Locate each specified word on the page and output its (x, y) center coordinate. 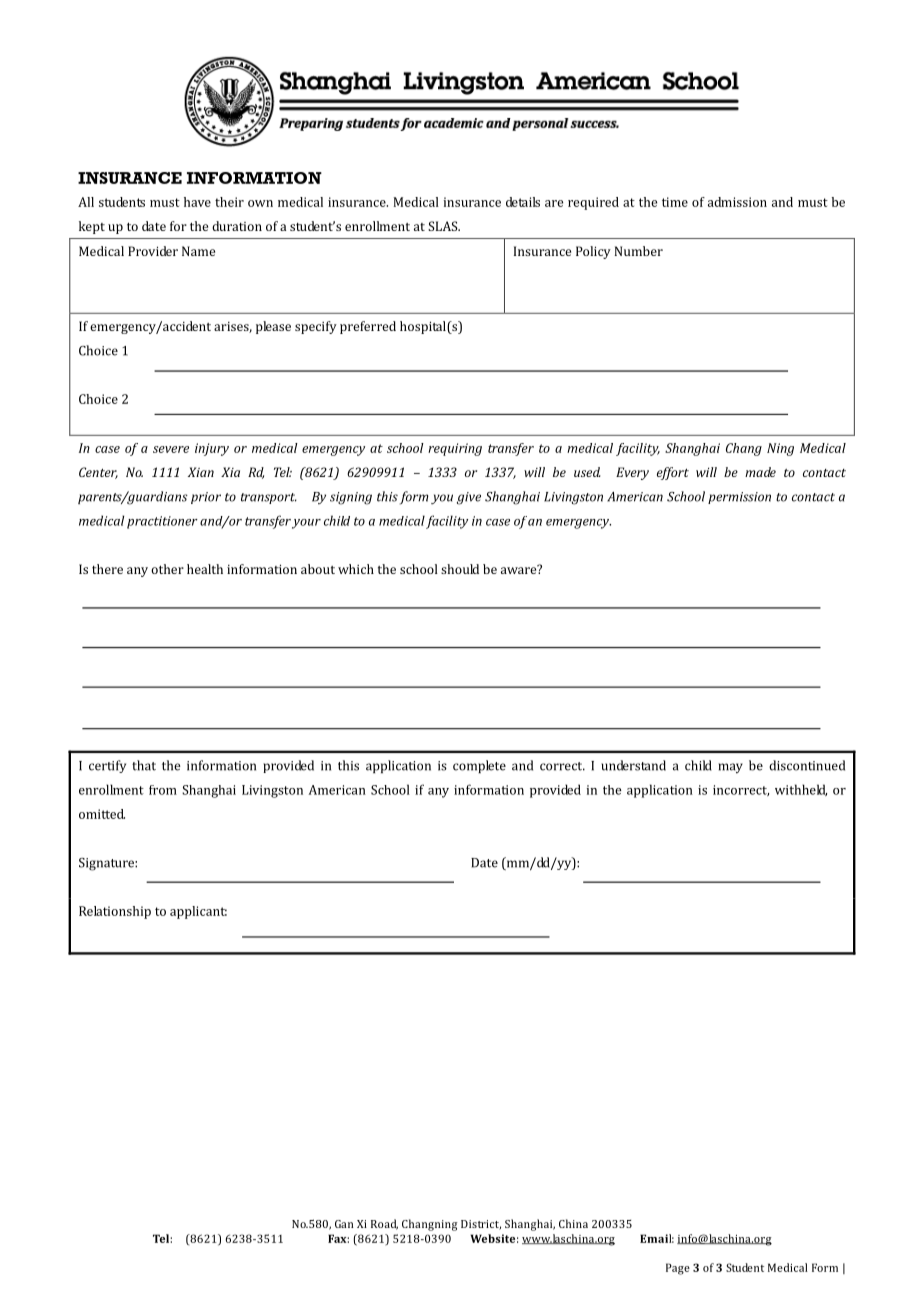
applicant (198, 912)
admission (737, 202)
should (460, 569)
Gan (344, 1224)
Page (678, 1269)
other (167, 569)
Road (384, 1224)
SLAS (444, 226)
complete (479, 766)
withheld (801, 790)
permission (739, 498)
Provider (153, 251)
